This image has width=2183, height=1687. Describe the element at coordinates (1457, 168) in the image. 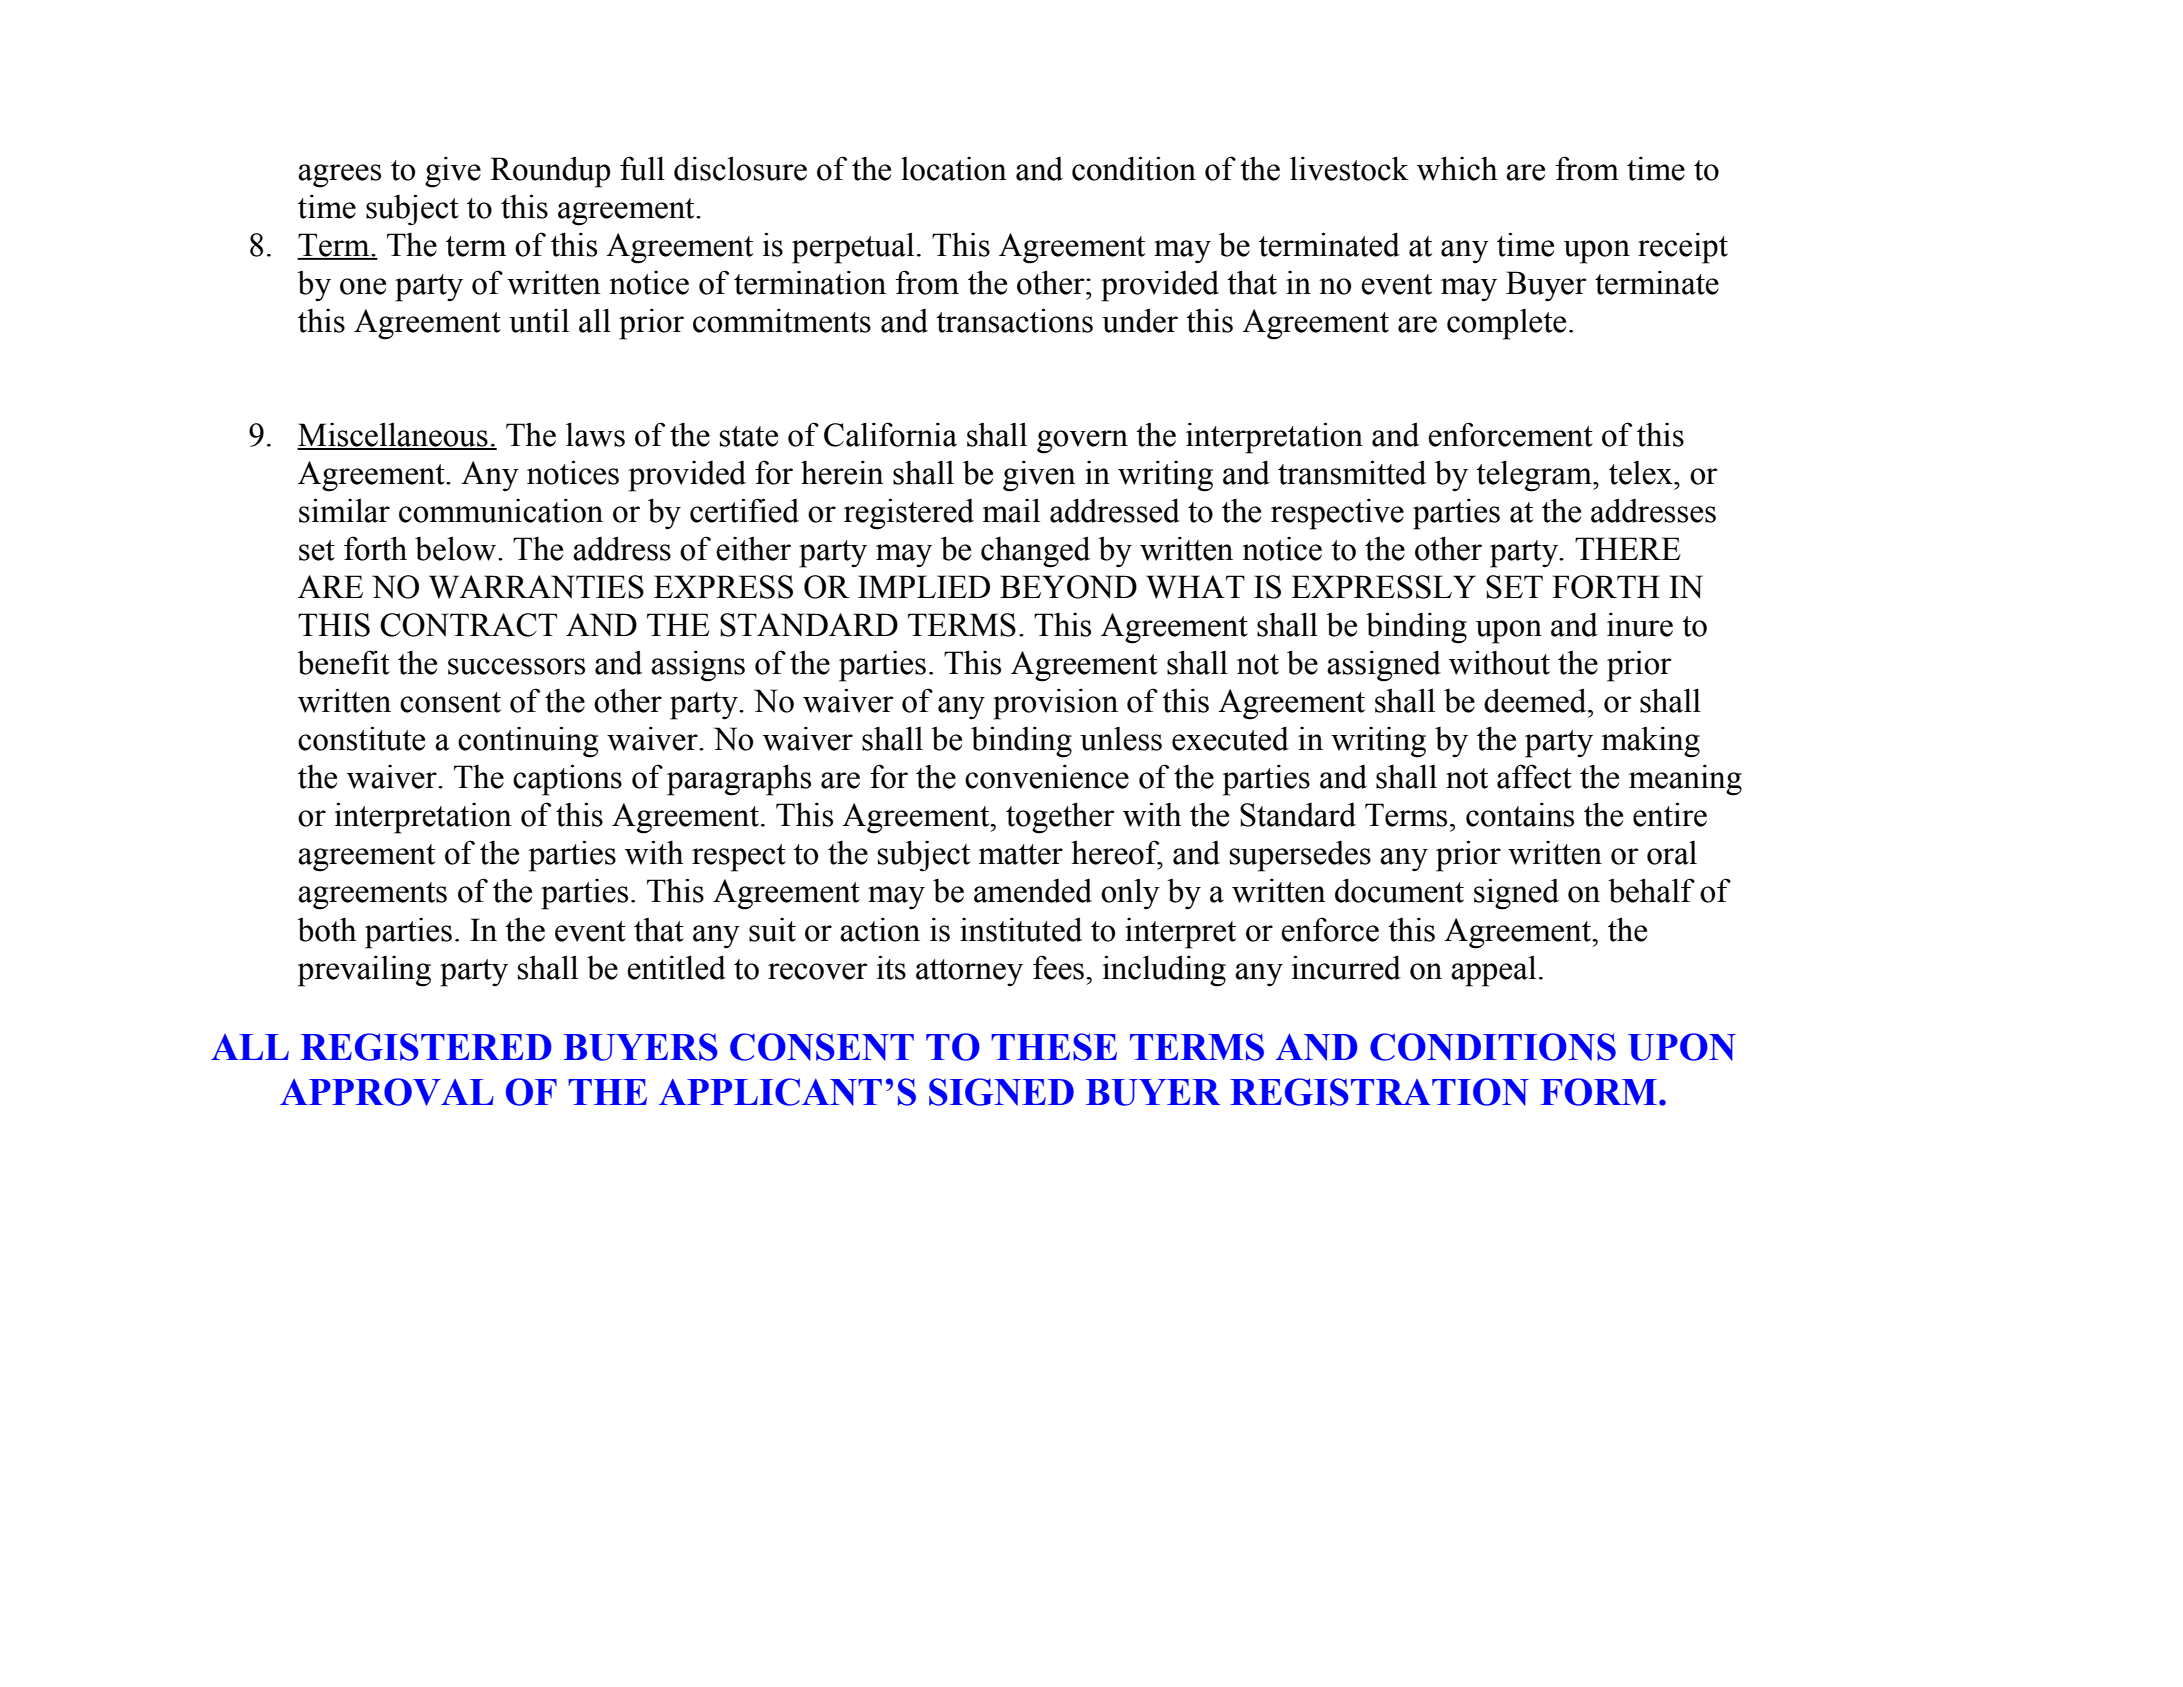

I see `which` at that location.
